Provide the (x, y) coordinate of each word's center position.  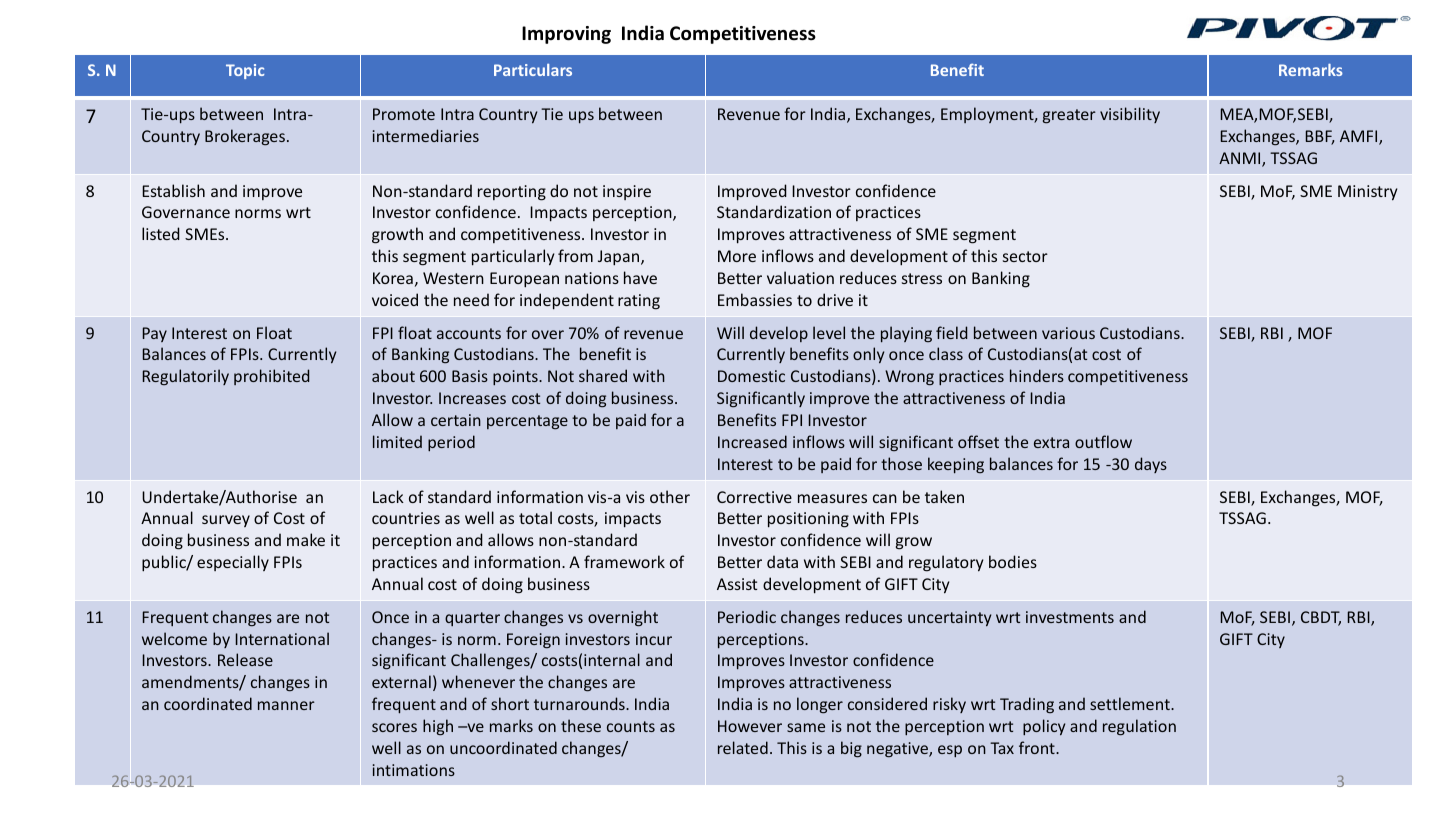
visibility (1130, 115)
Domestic (751, 376)
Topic (245, 71)
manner (286, 705)
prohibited (272, 377)
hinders (1037, 375)
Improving (566, 35)
